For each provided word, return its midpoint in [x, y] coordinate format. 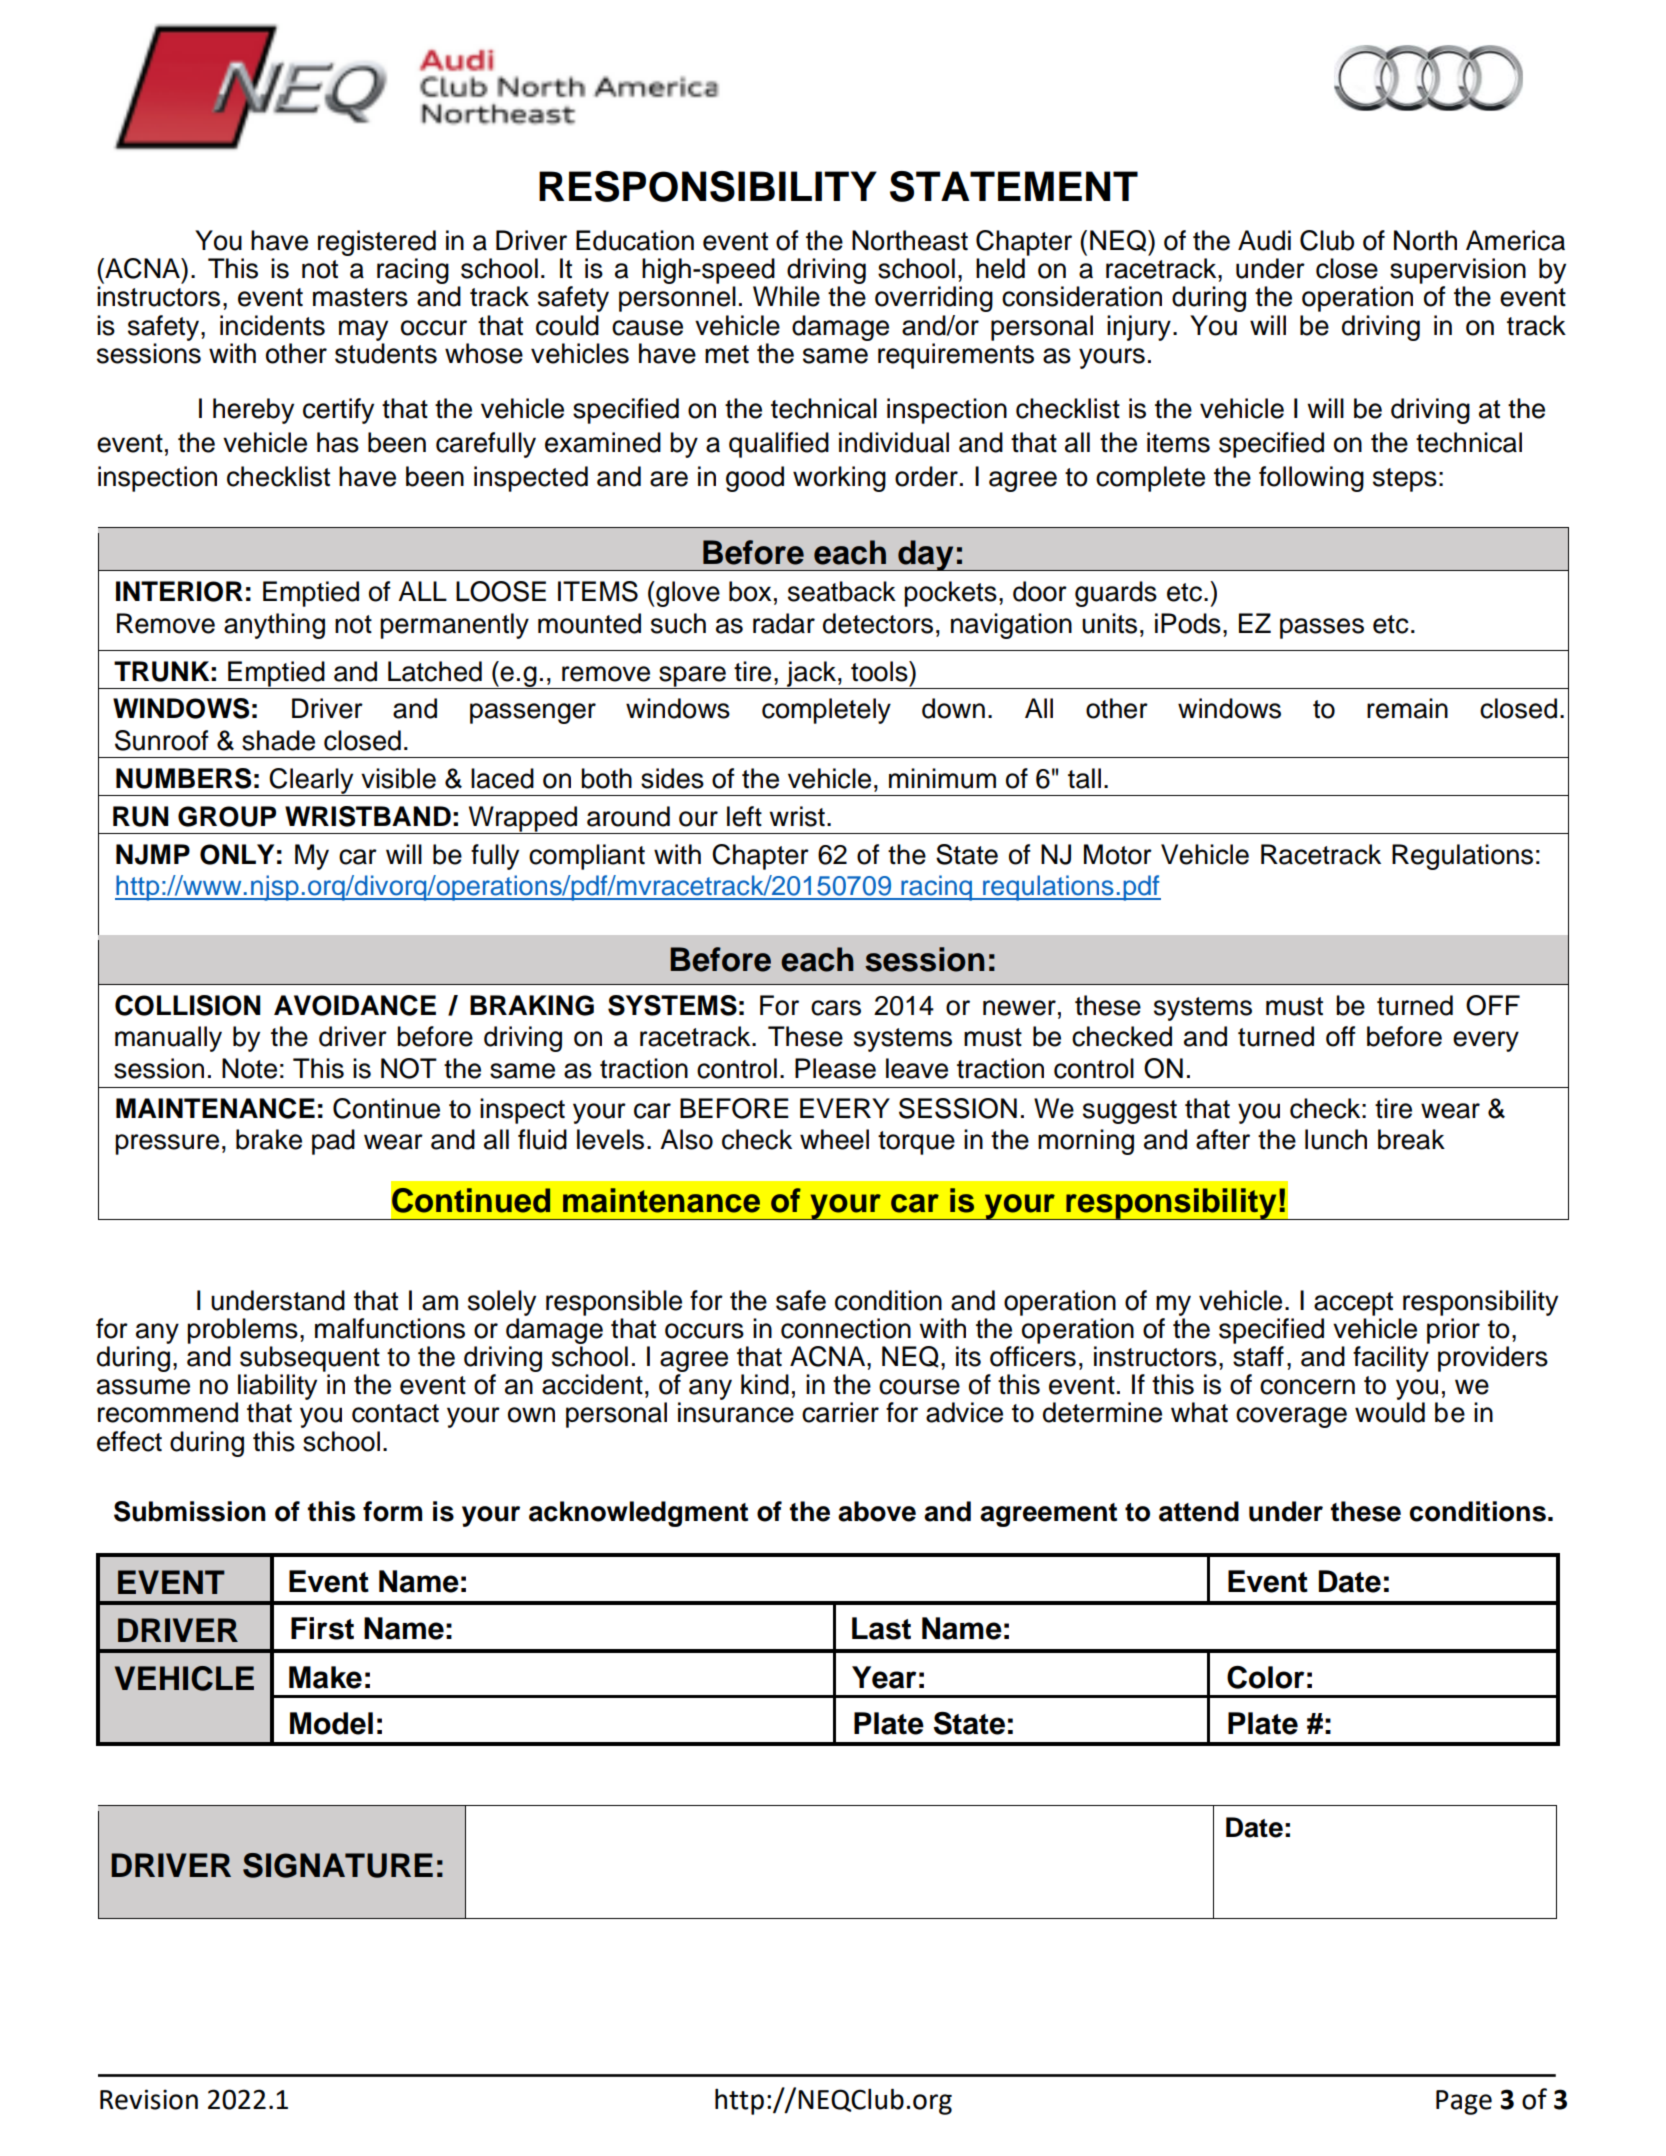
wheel [834, 1139]
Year [884, 1677]
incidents [272, 325]
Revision [149, 2099]
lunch [1336, 1139]
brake [269, 1139]
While [786, 296]
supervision [1458, 271]
